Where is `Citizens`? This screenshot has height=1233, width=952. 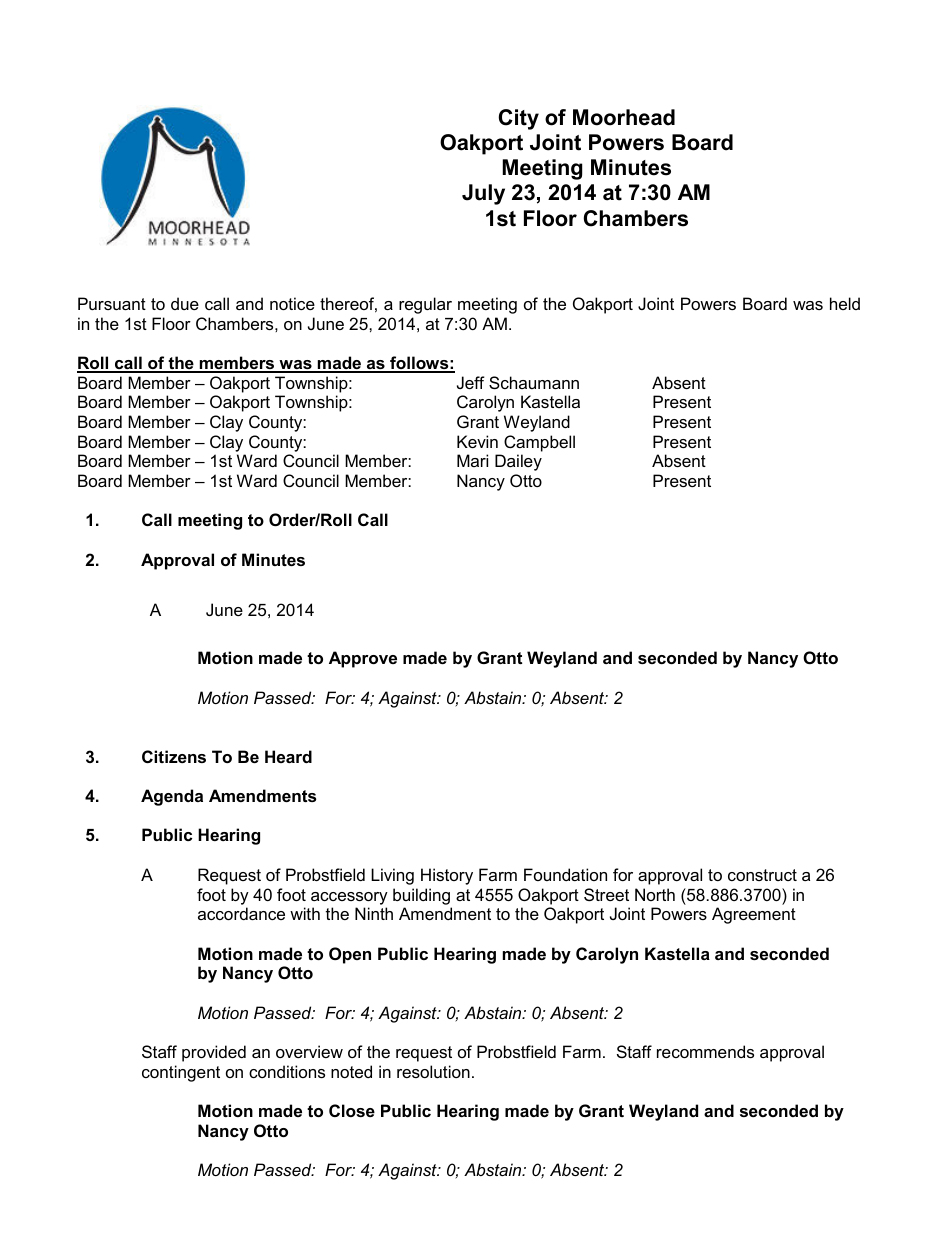
Citizens is located at coordinates (174, 756).
